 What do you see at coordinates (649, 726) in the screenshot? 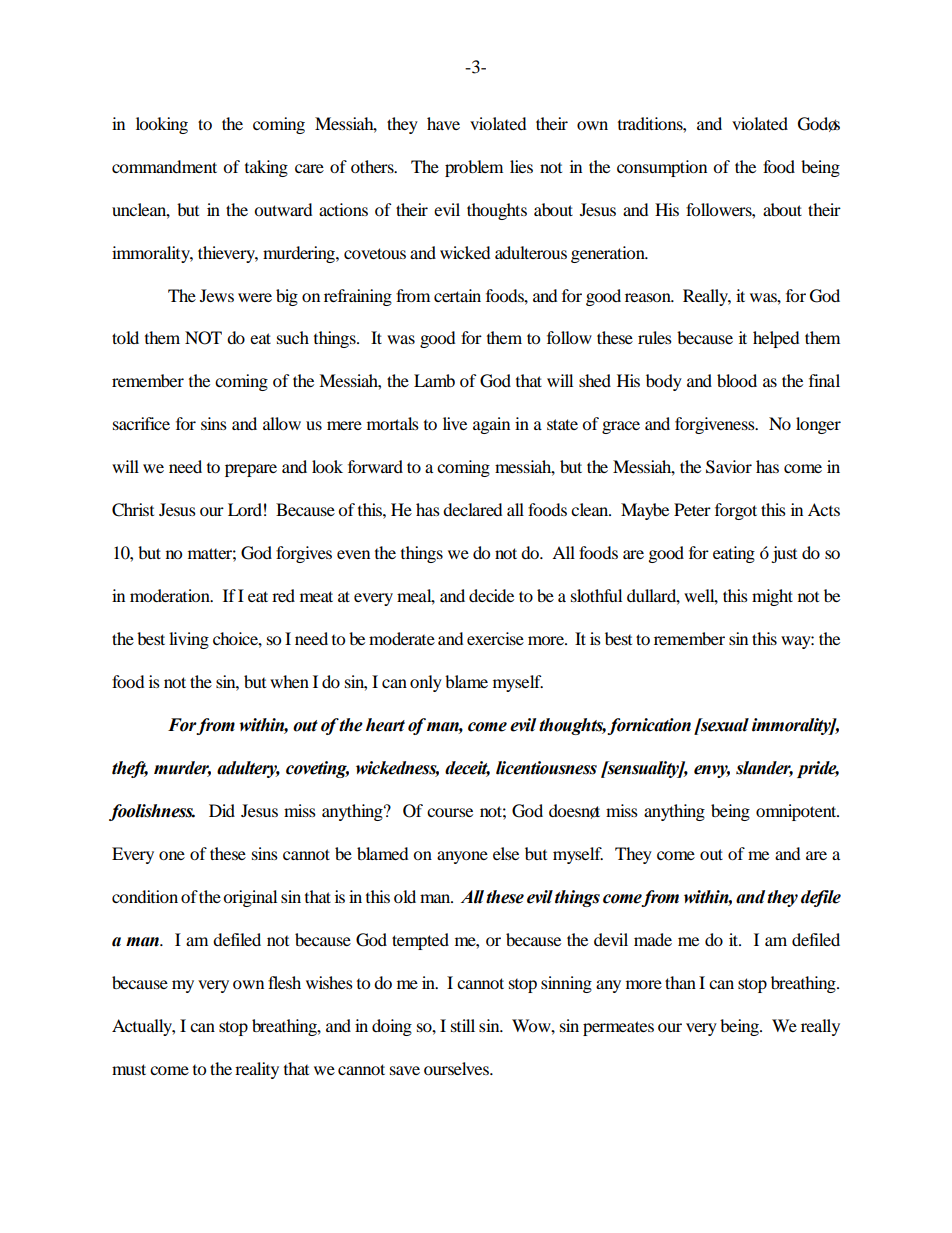
I see `fornication` at bounding box center [649, 726].
